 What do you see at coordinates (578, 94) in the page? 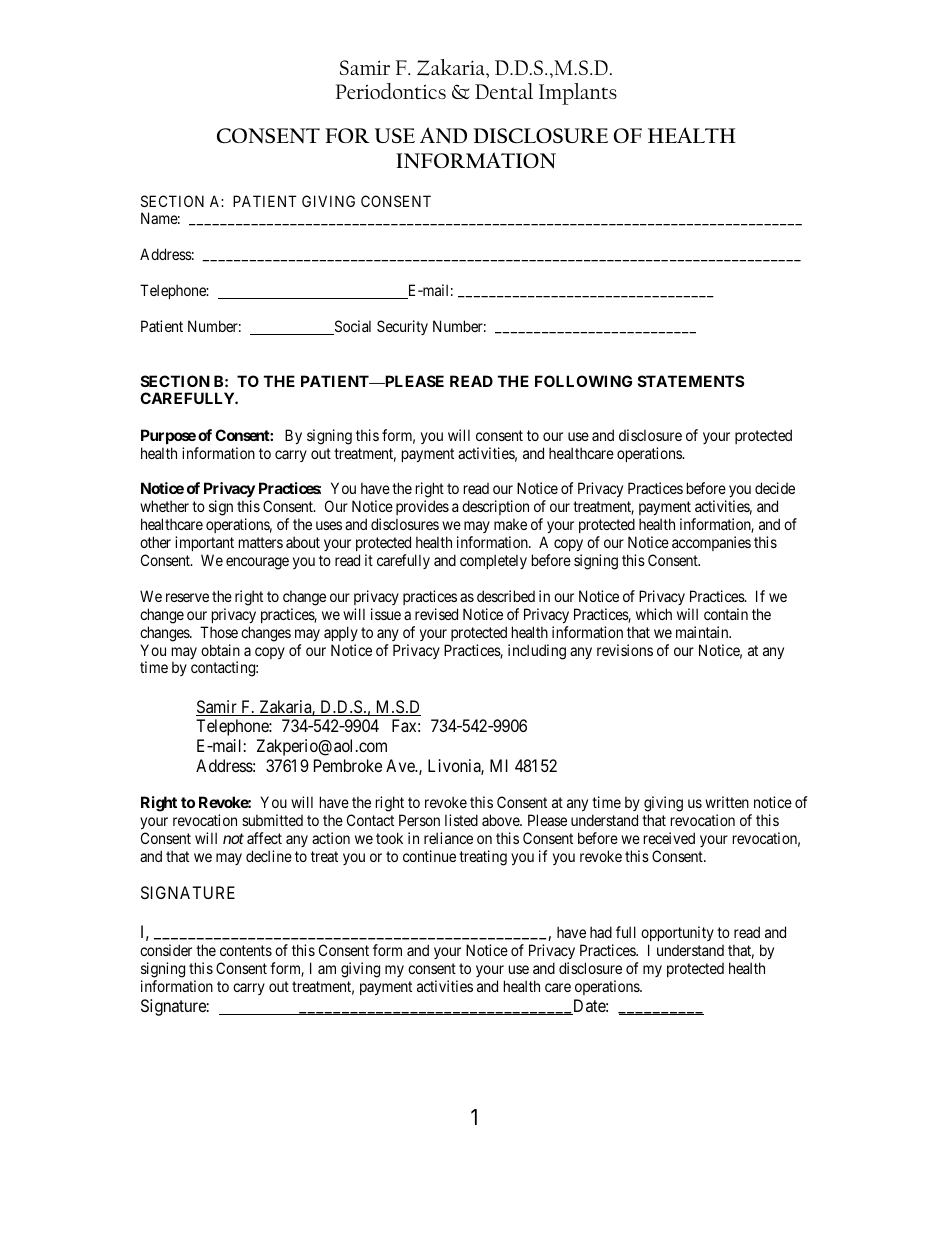
I see `Implants` at bounding box center [578, 94].
